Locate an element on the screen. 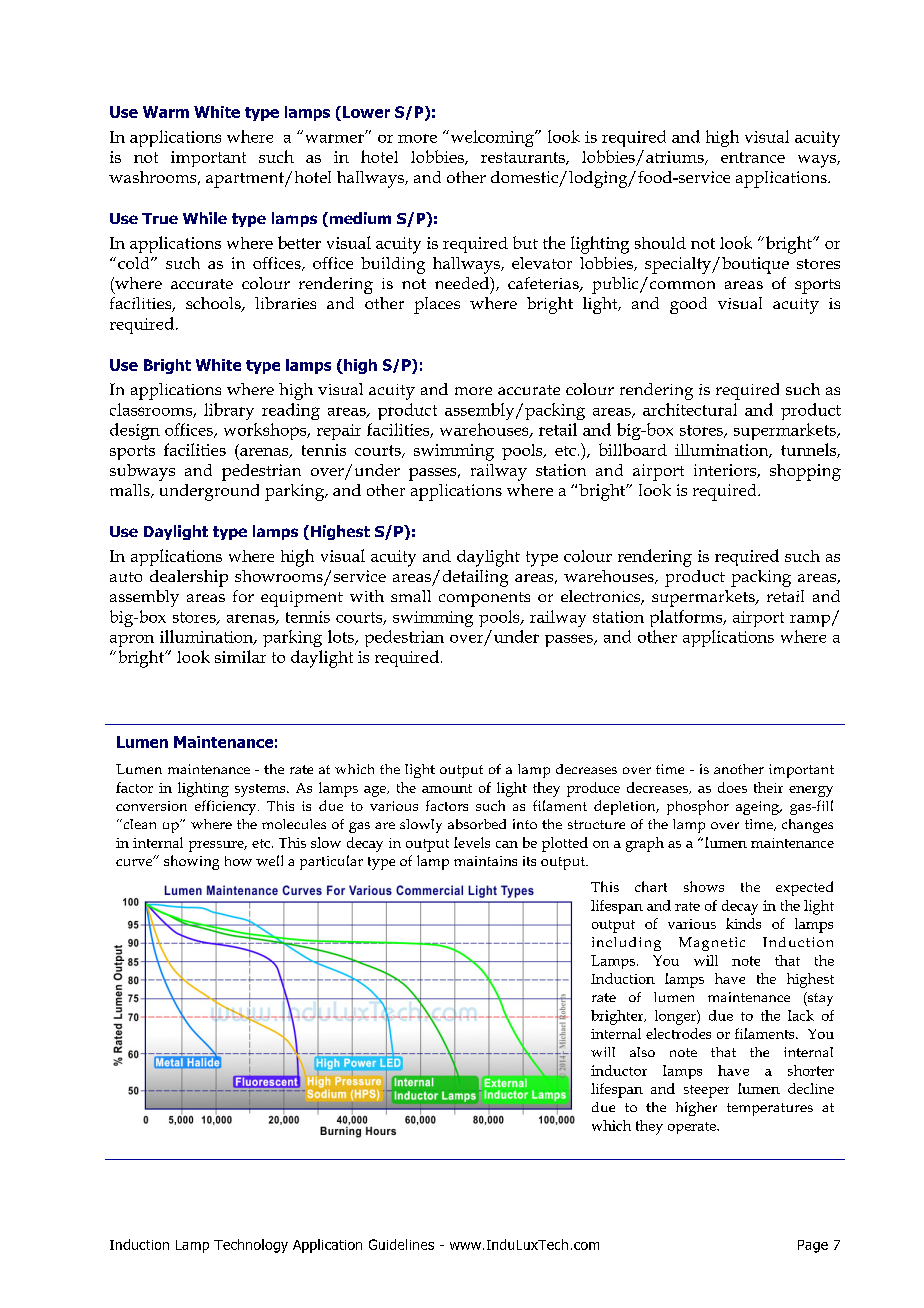 The height and width of the screenshot is (1308, 924). While is located at coordinates (205, 218).
